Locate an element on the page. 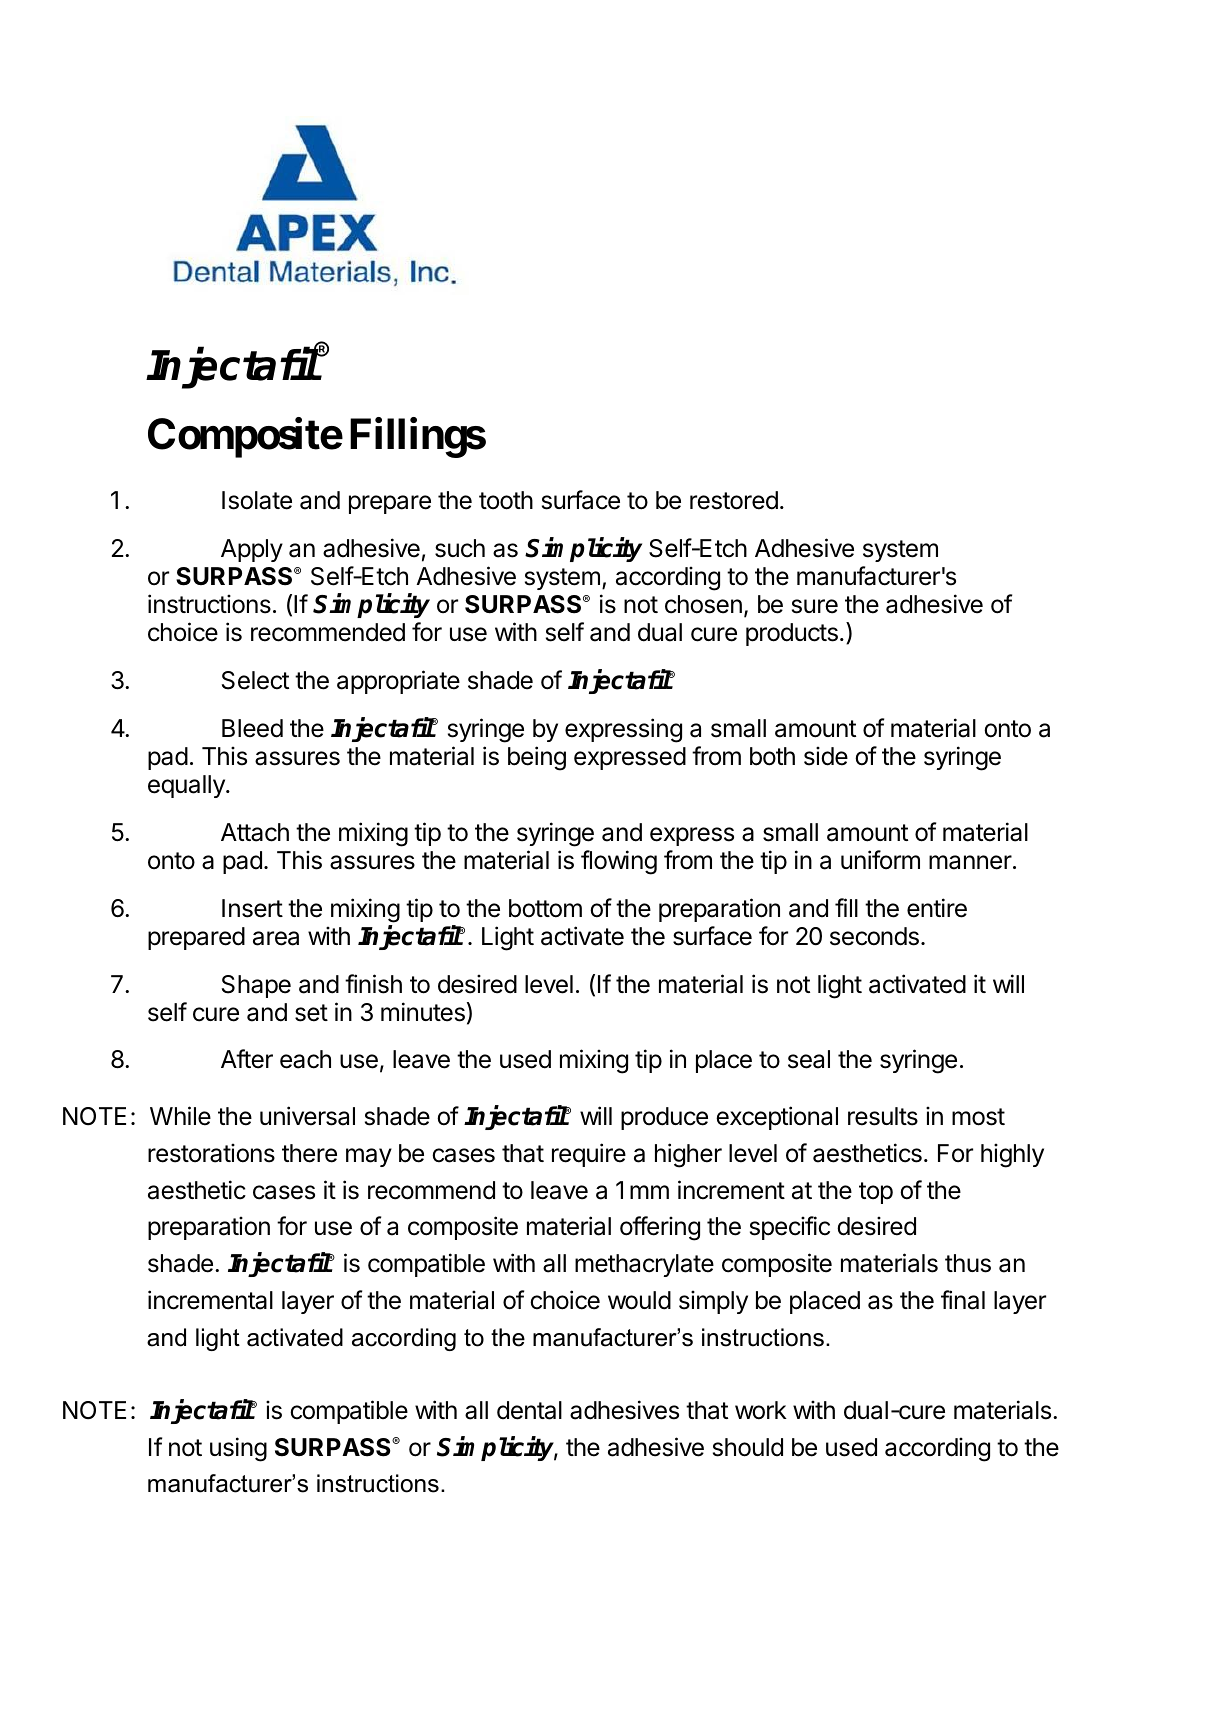 This image has width=1215, height=1718. seconds is located at coordinates (874, 936).
